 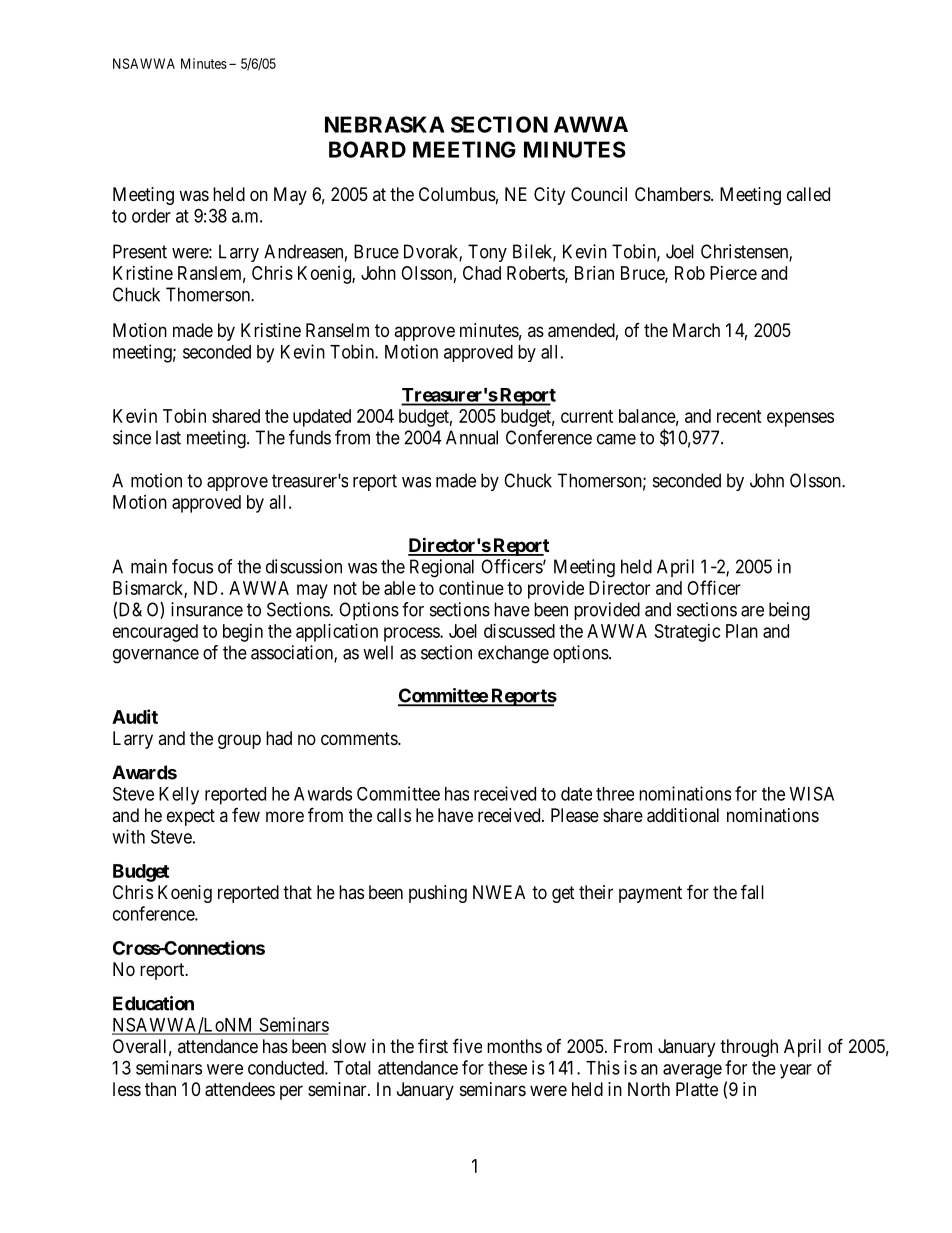 I want to click on five, so click(x=467, y=1045).
